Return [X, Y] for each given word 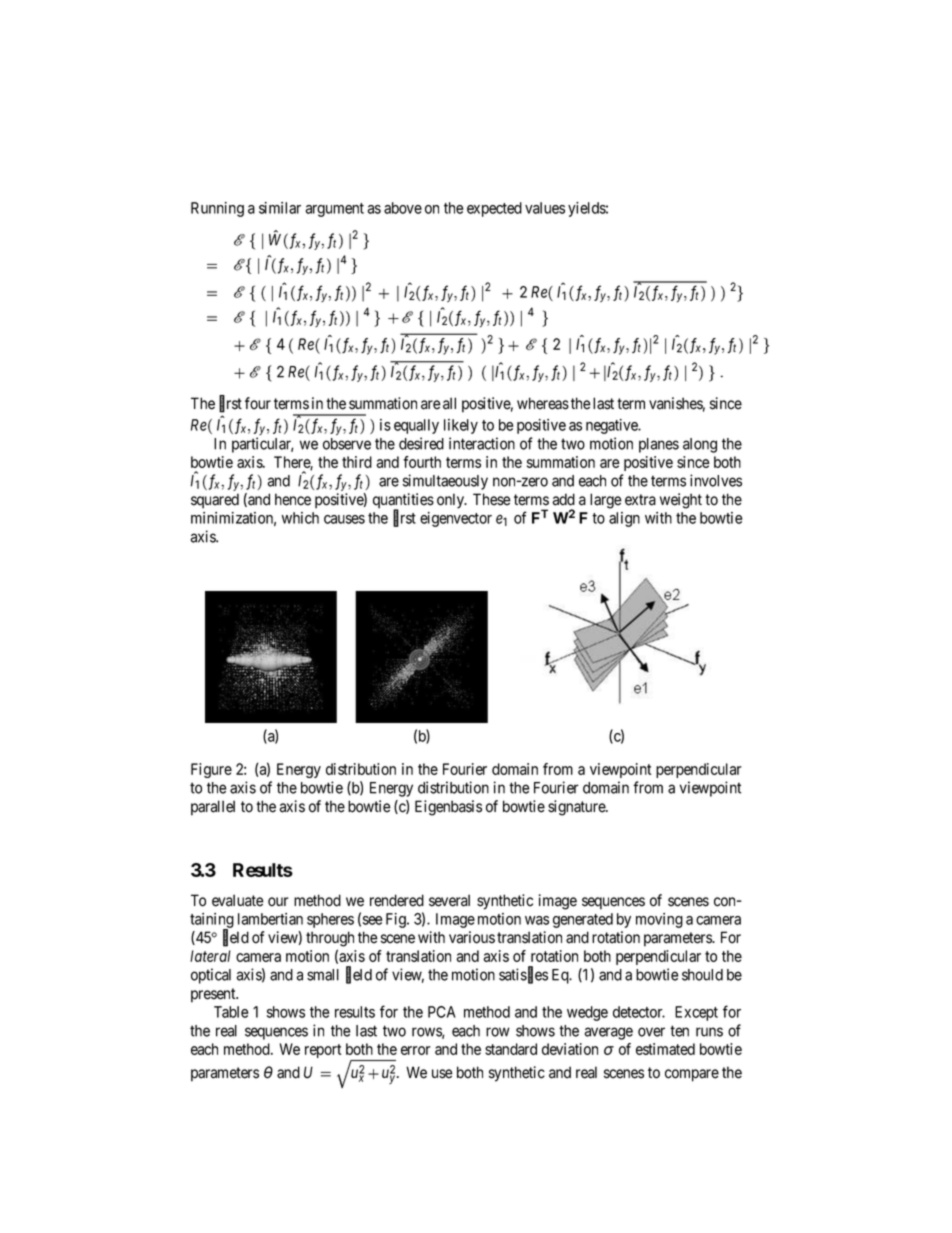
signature [577, 808]
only [451, 501]
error [416, 1050]
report [323, 1051]
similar [280, 208]
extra [640, 500]
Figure [211, 770]
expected [494, 209]
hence [293, 499]
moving [659, 920]
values [545, 208]
